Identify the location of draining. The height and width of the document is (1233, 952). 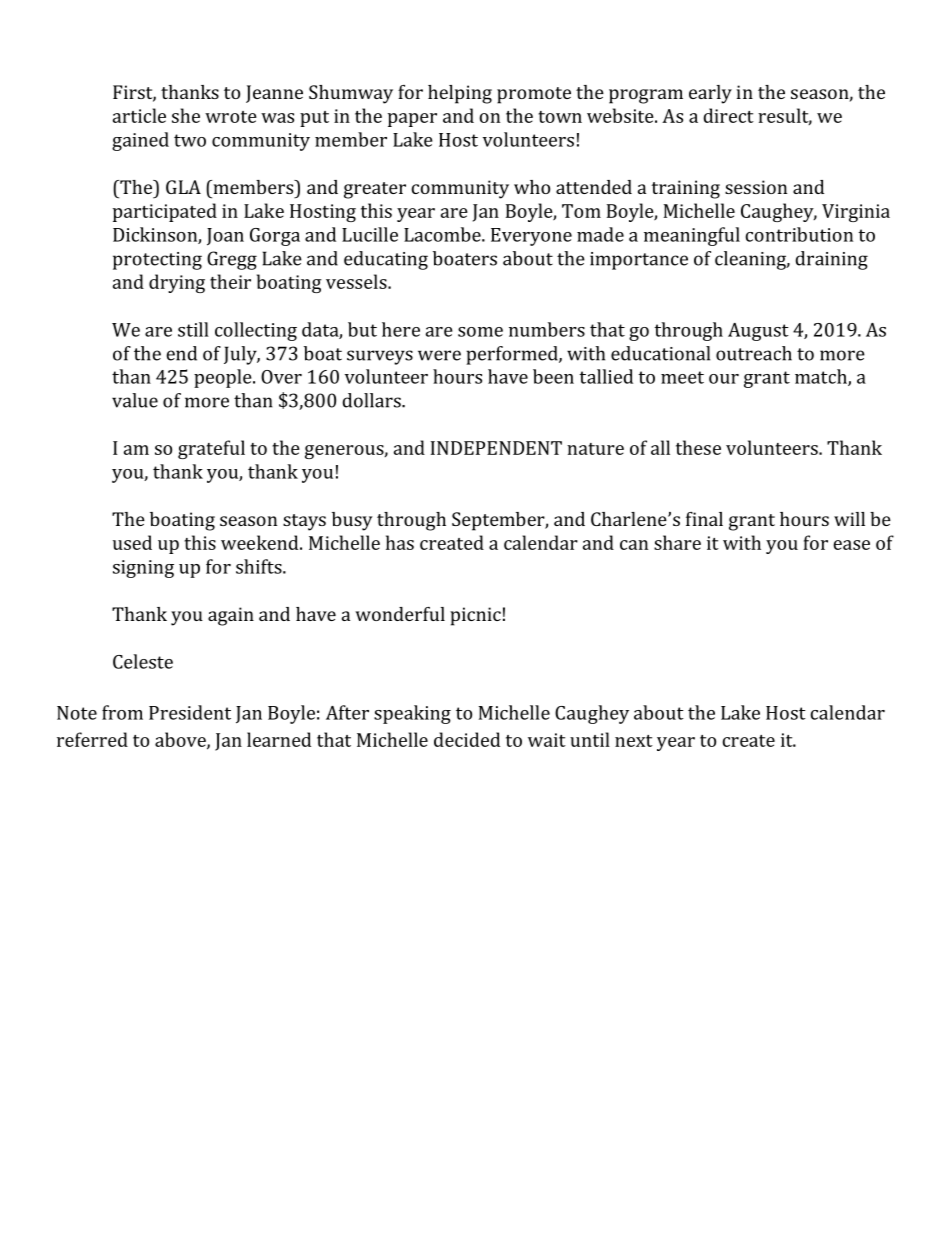
(831, 260).
